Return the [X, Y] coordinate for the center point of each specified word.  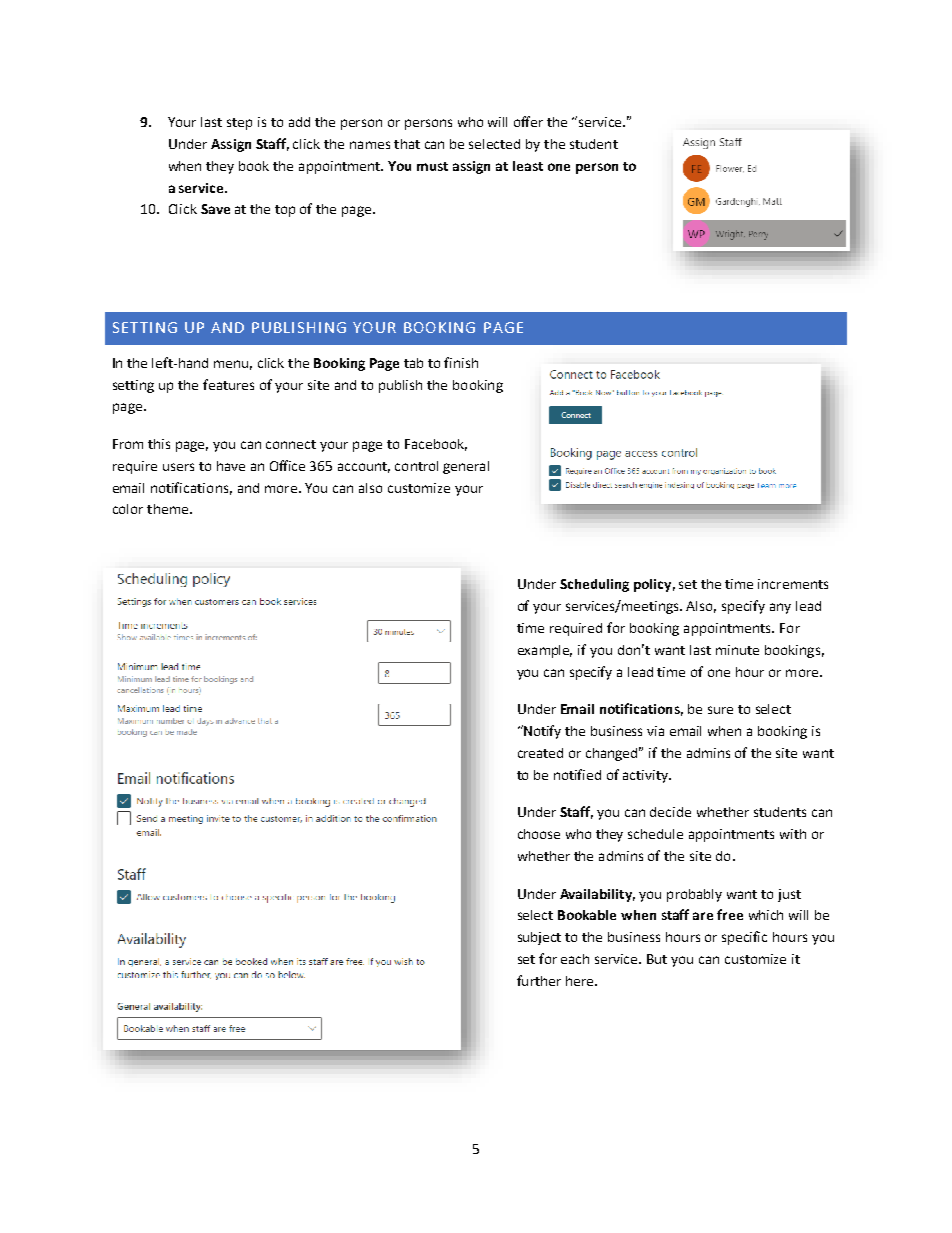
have [231, 466]
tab [413, 363]
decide [670, 812]
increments [793, 584]
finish [461, 362]
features [228, 384]
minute [737, 650]
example [545, 651]
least [528, 166]
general [466, 467]
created [540, 753]
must [432, 166]
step [239, 124]
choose [539, 834]
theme [167, 509]
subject [539, 938]
